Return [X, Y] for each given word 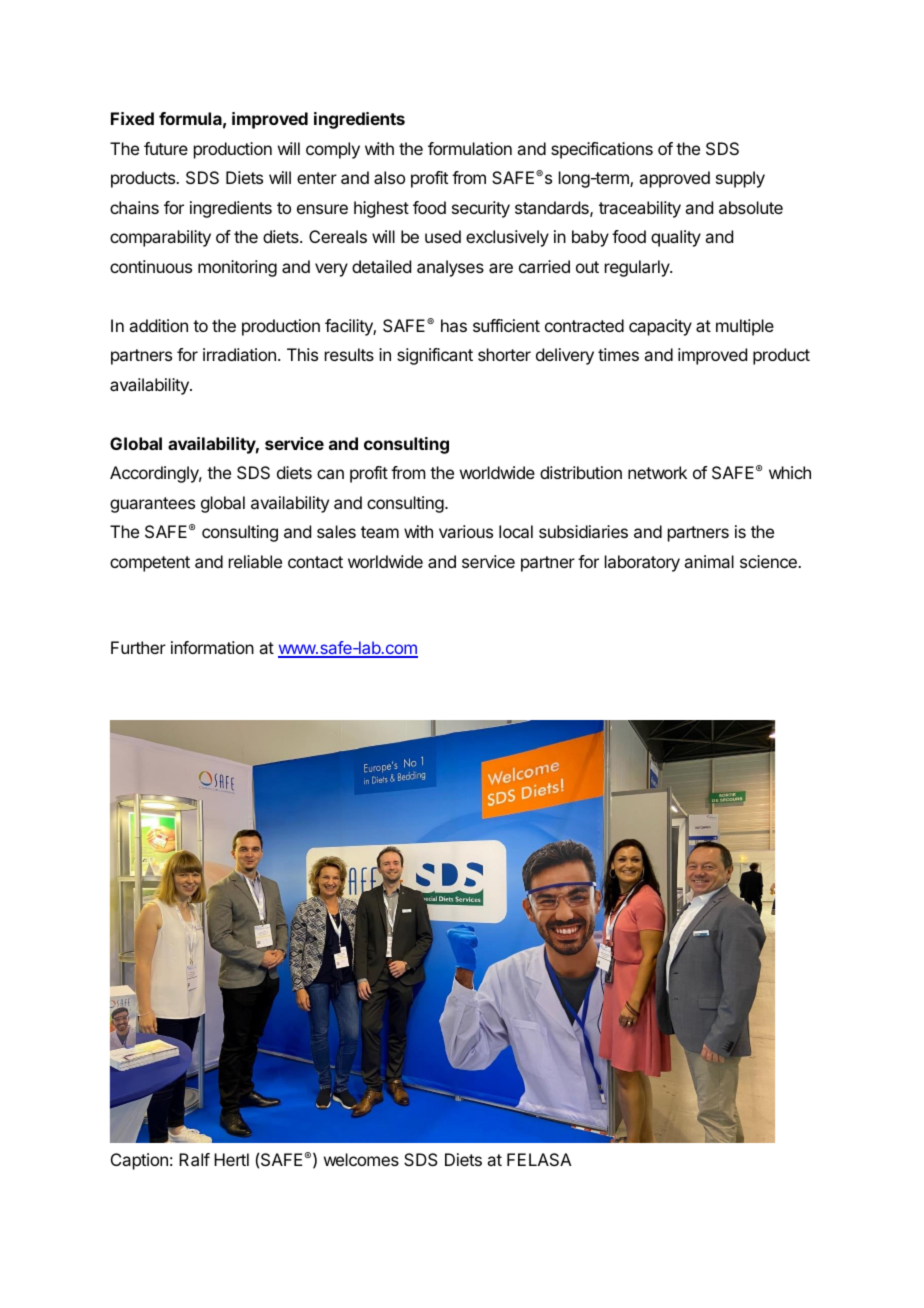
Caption [139, 1161]
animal [709, 561]
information [212, 647]
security [481, 209]
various [466, 531]
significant [435, 356]
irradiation [239, 354]
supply [740, 179]
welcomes [361, 1159]
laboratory [642, 563]
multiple [745, 327]
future [166, 148]
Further [138, 647]
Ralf [194, 1159]
